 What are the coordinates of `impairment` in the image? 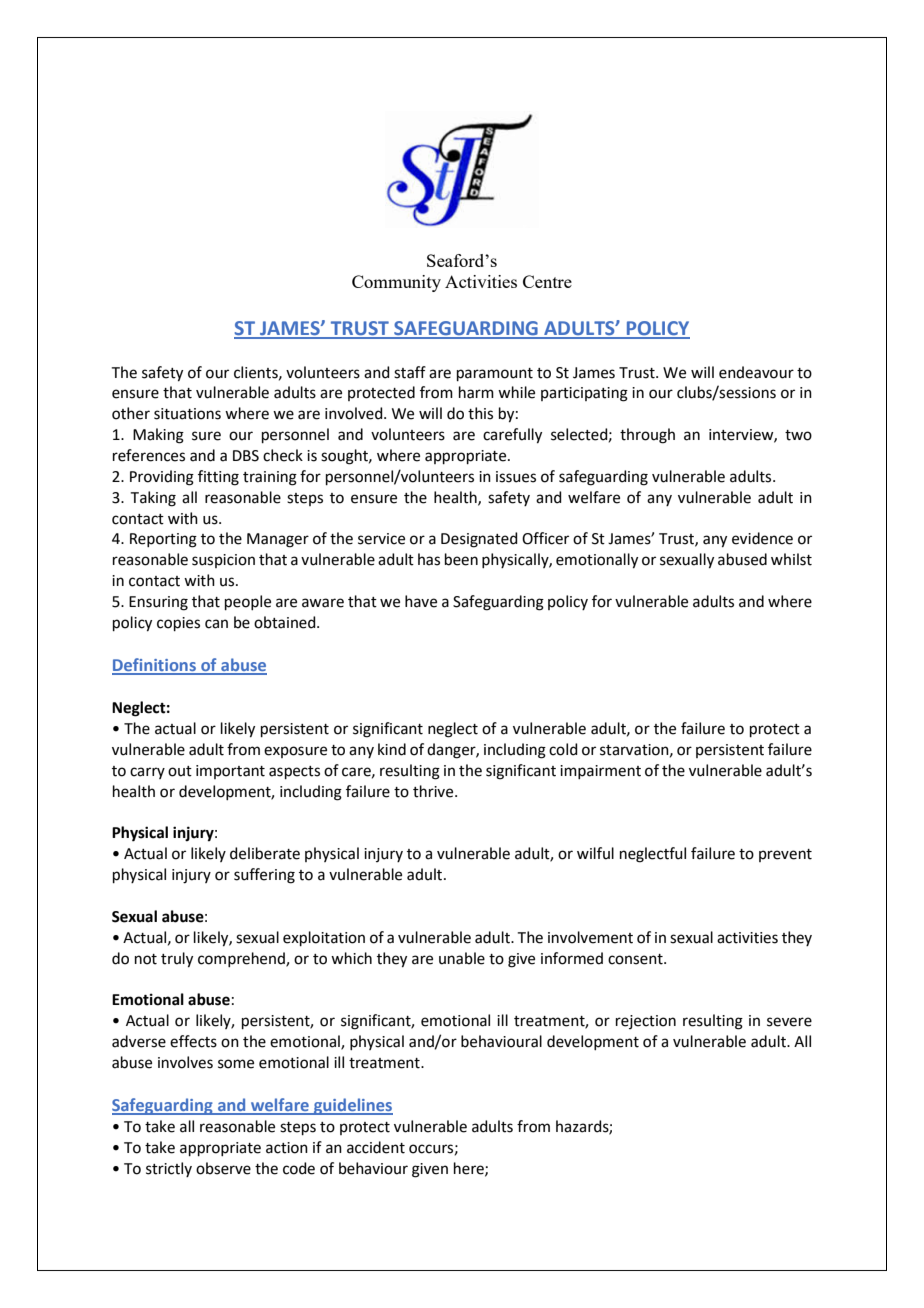 It's located at (600, 772).
